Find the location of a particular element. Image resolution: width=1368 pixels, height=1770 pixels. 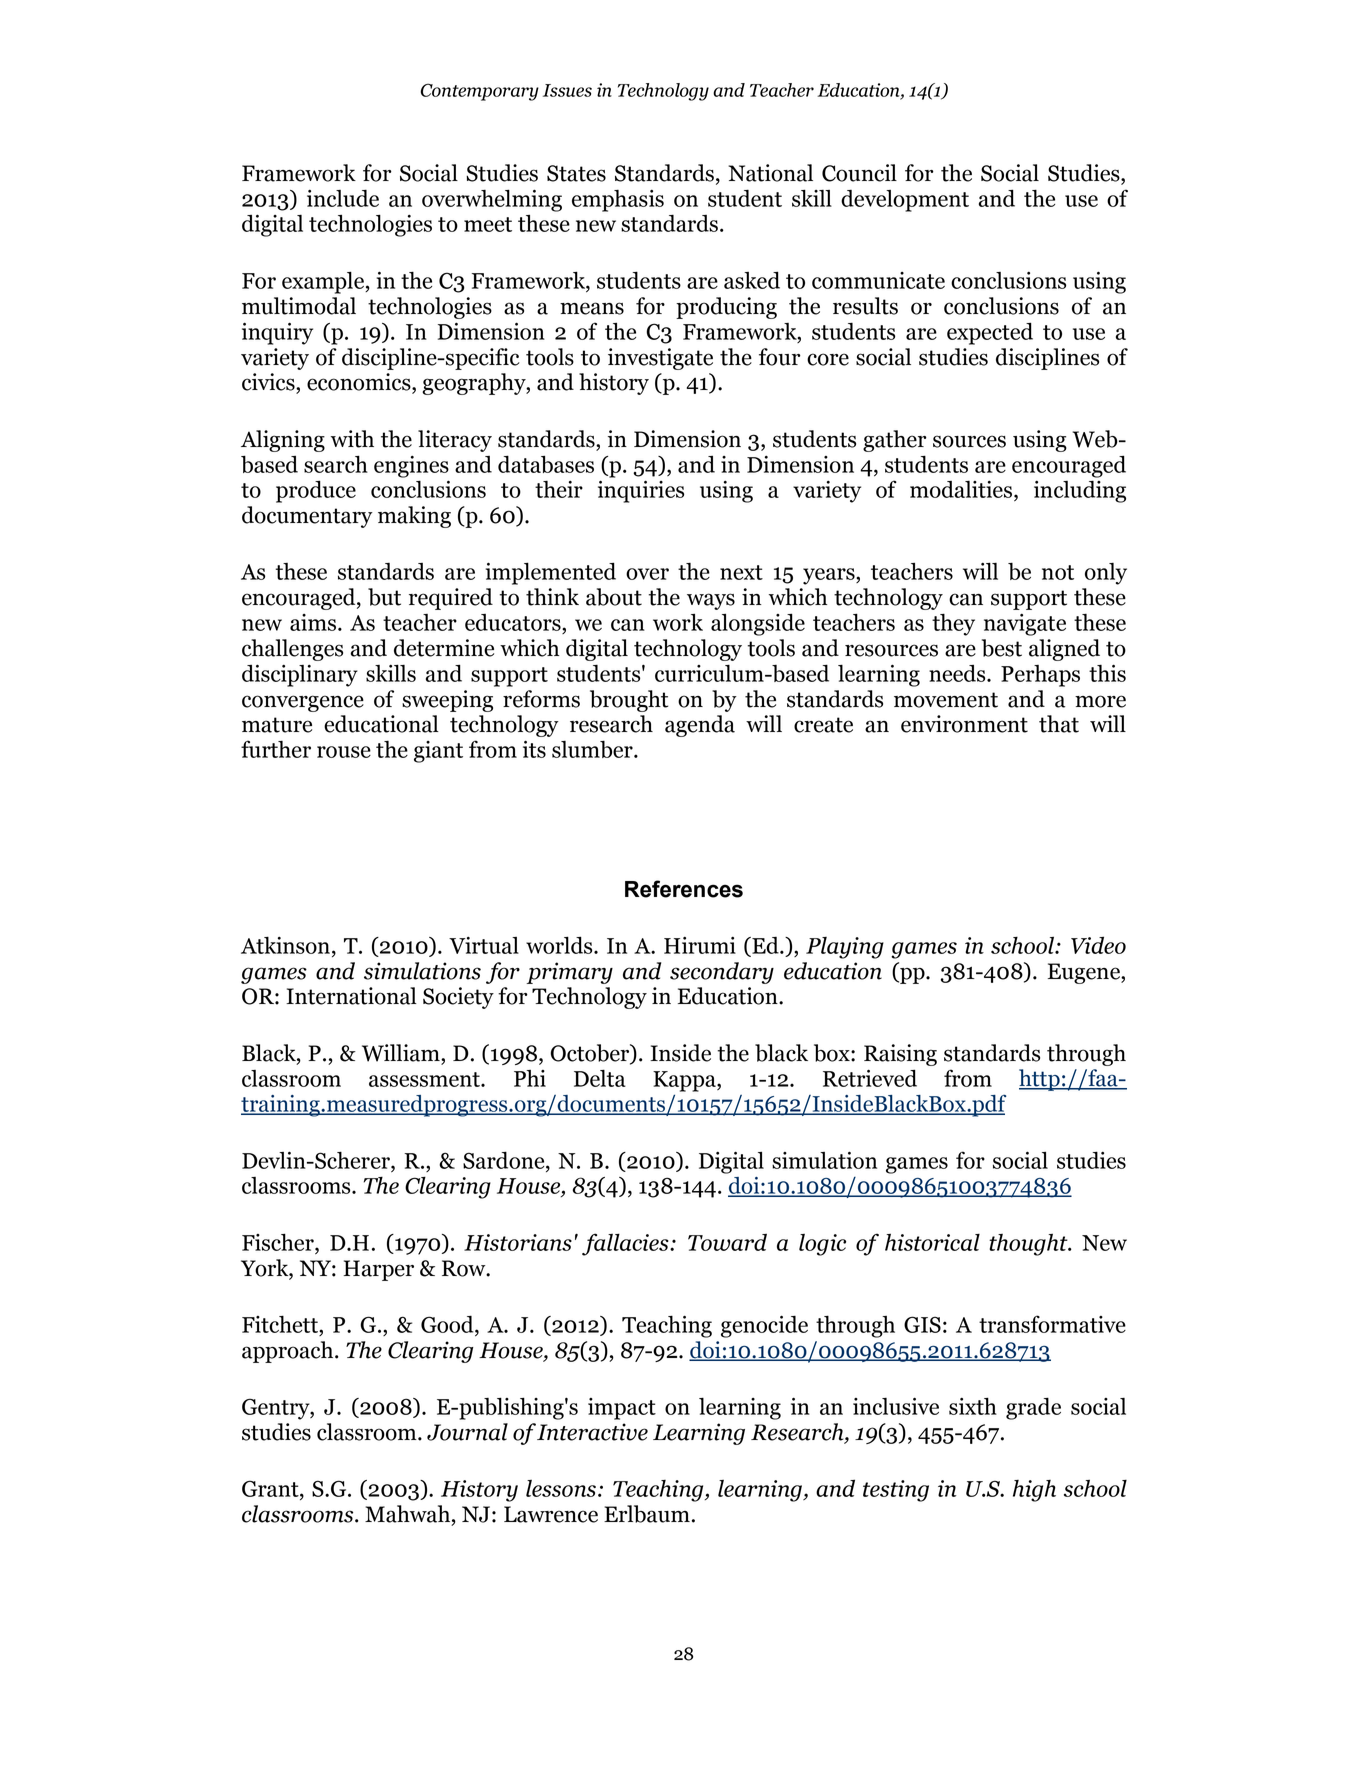

rouse is located at coordinates (344, 752).
